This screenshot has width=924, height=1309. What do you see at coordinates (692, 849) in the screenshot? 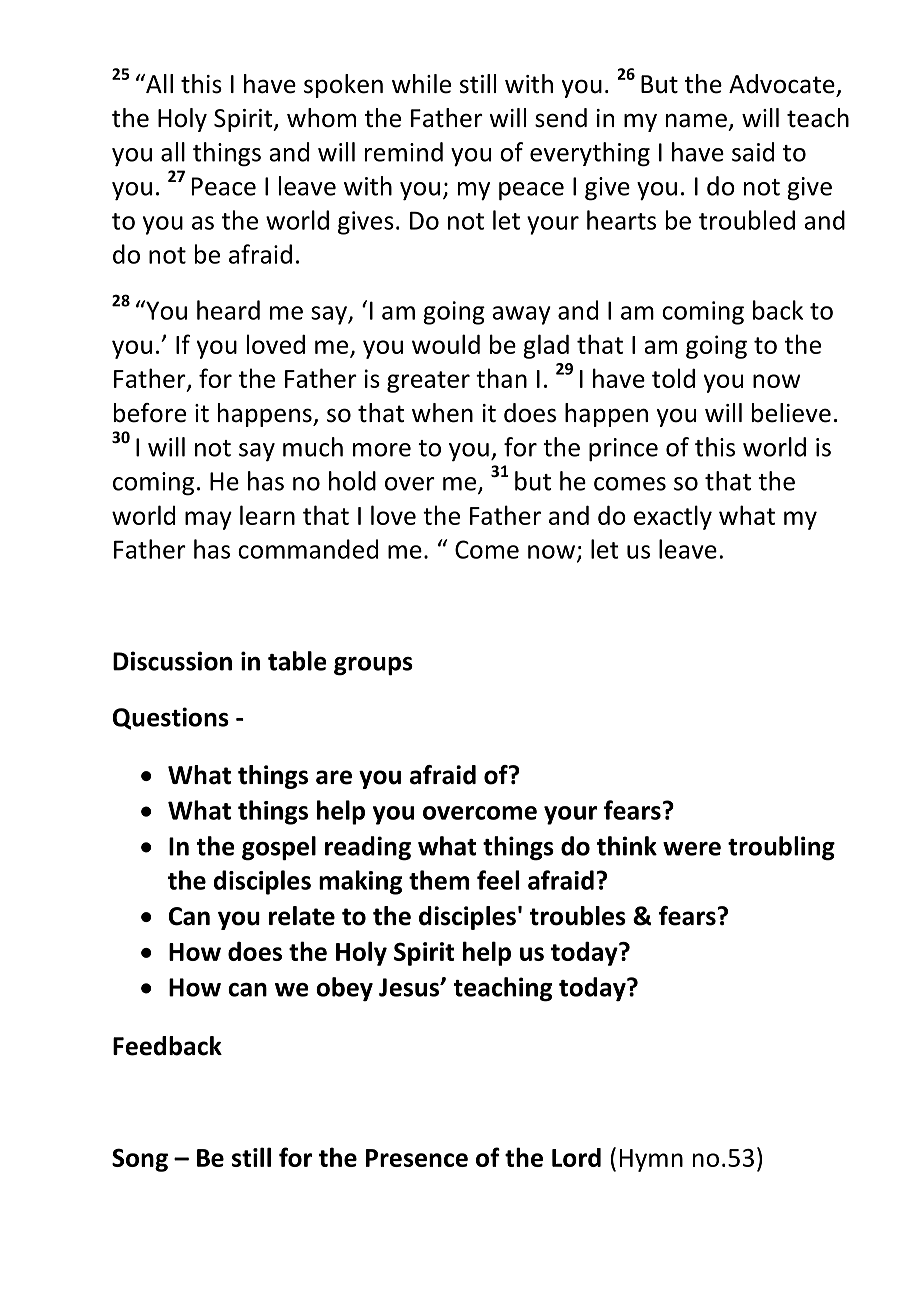
I see `were` at bounding box center [692, 849].
